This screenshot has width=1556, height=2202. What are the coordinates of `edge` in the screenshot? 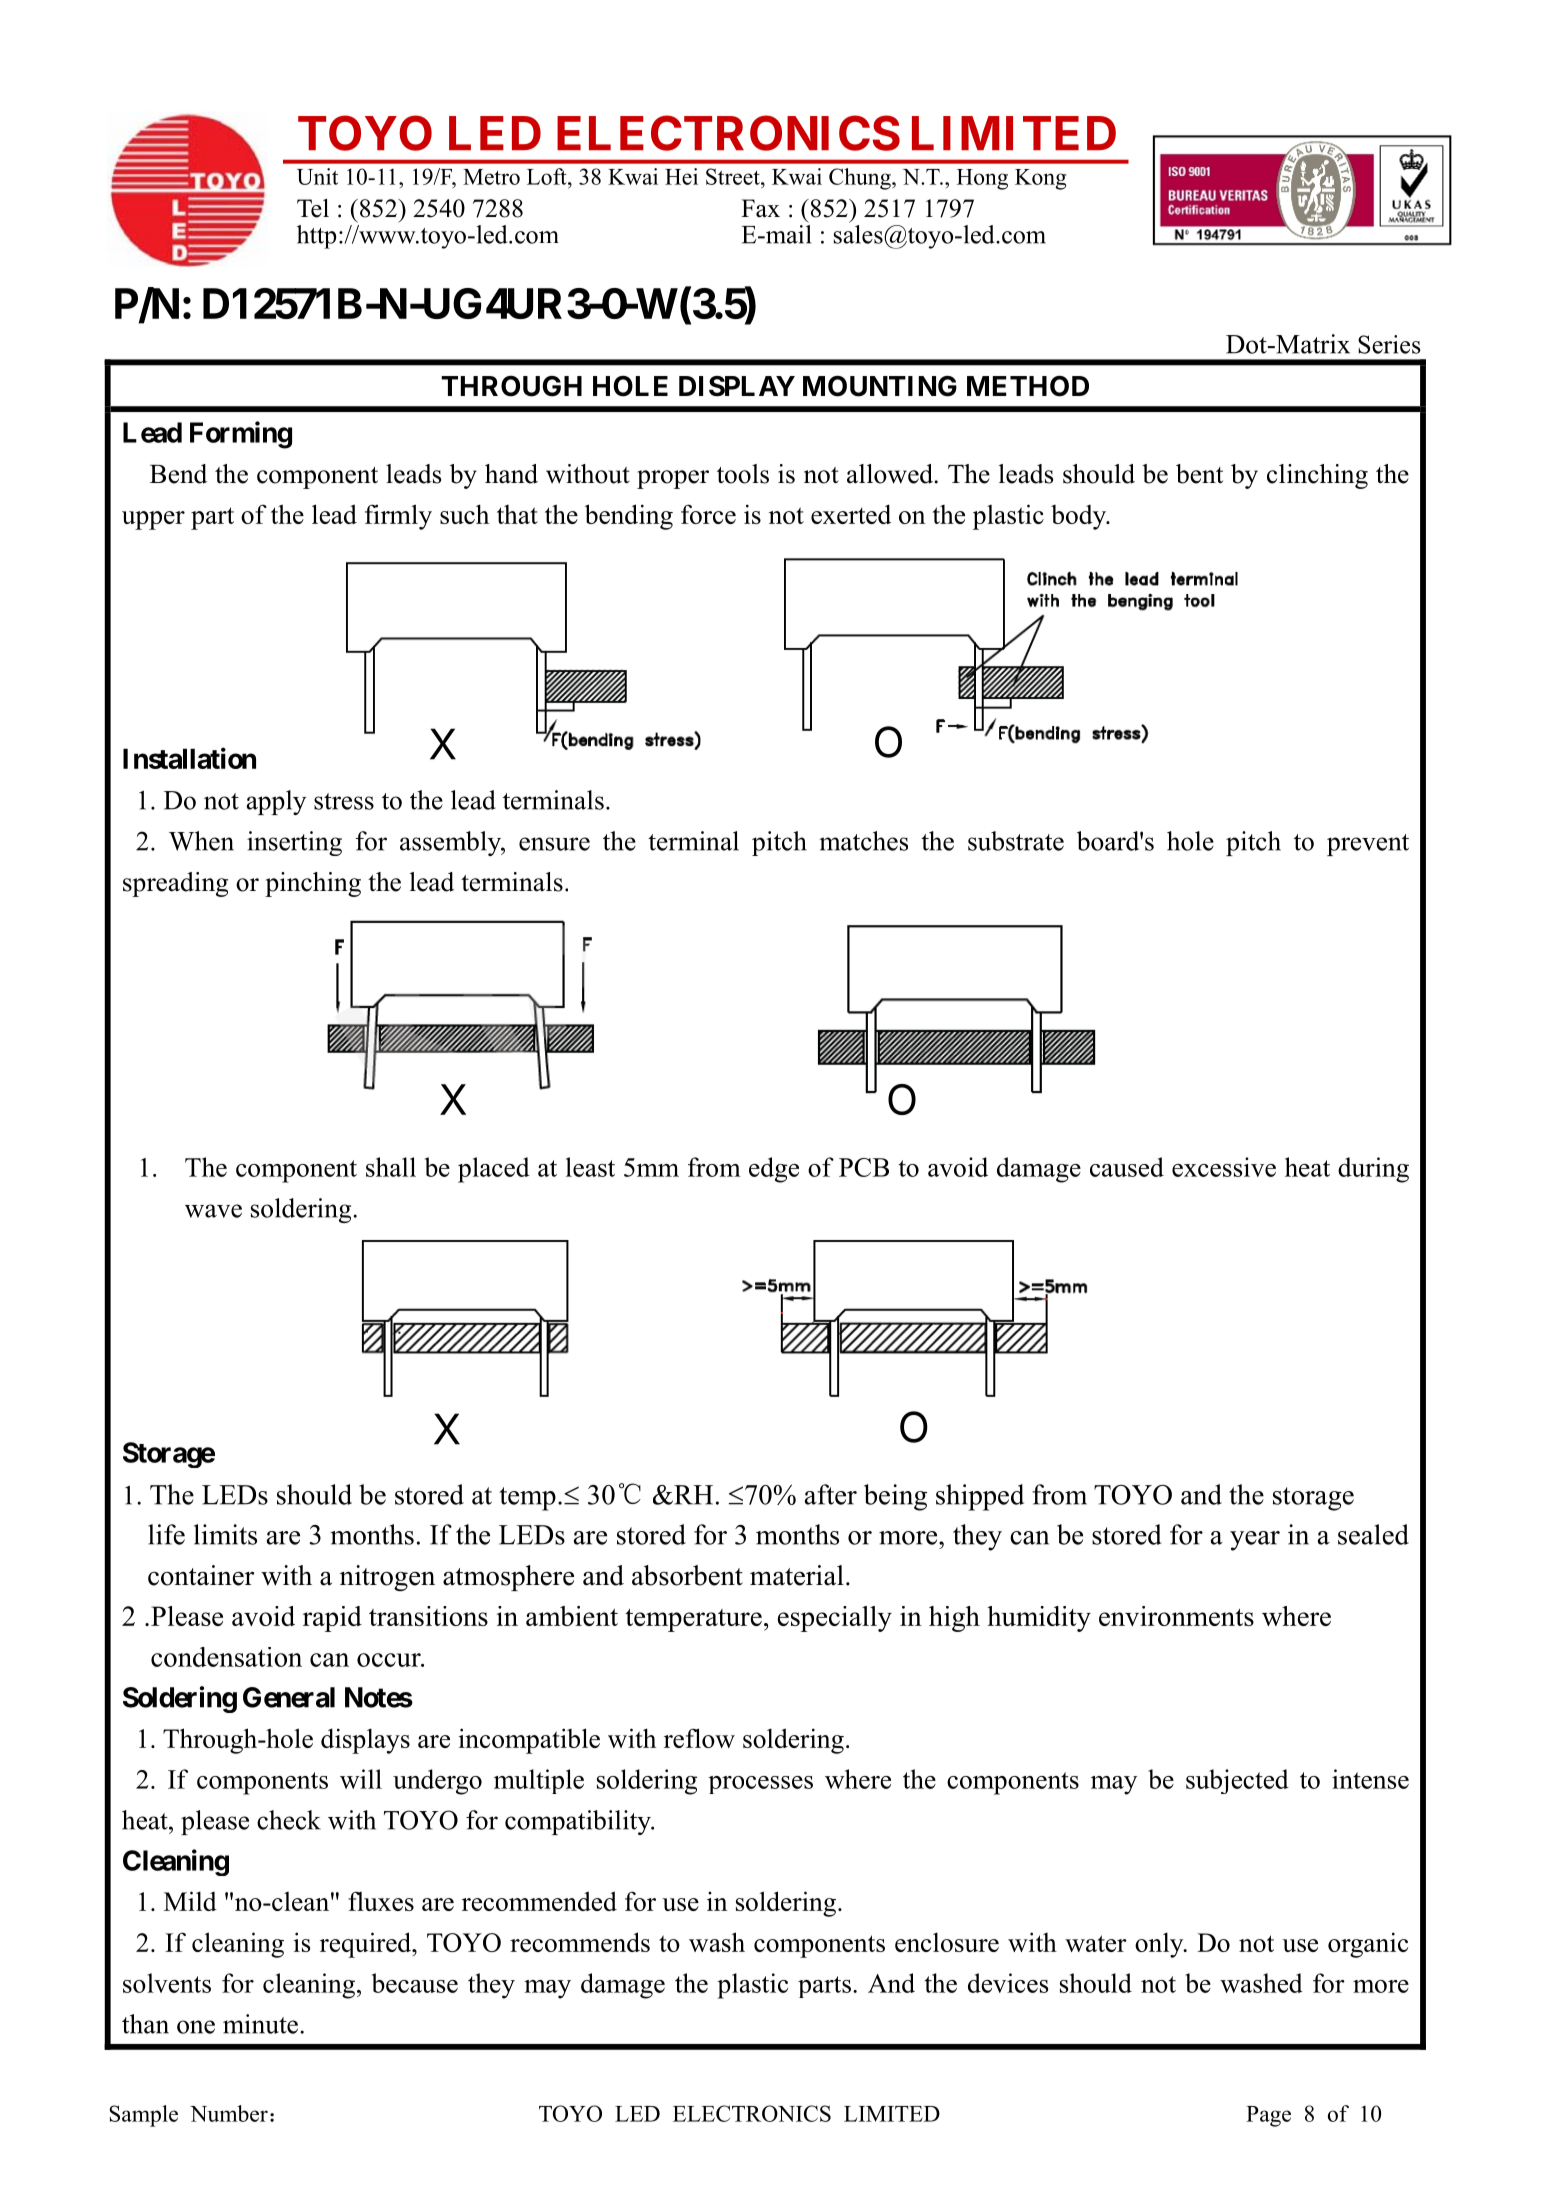 It's located at (774, 1170).
